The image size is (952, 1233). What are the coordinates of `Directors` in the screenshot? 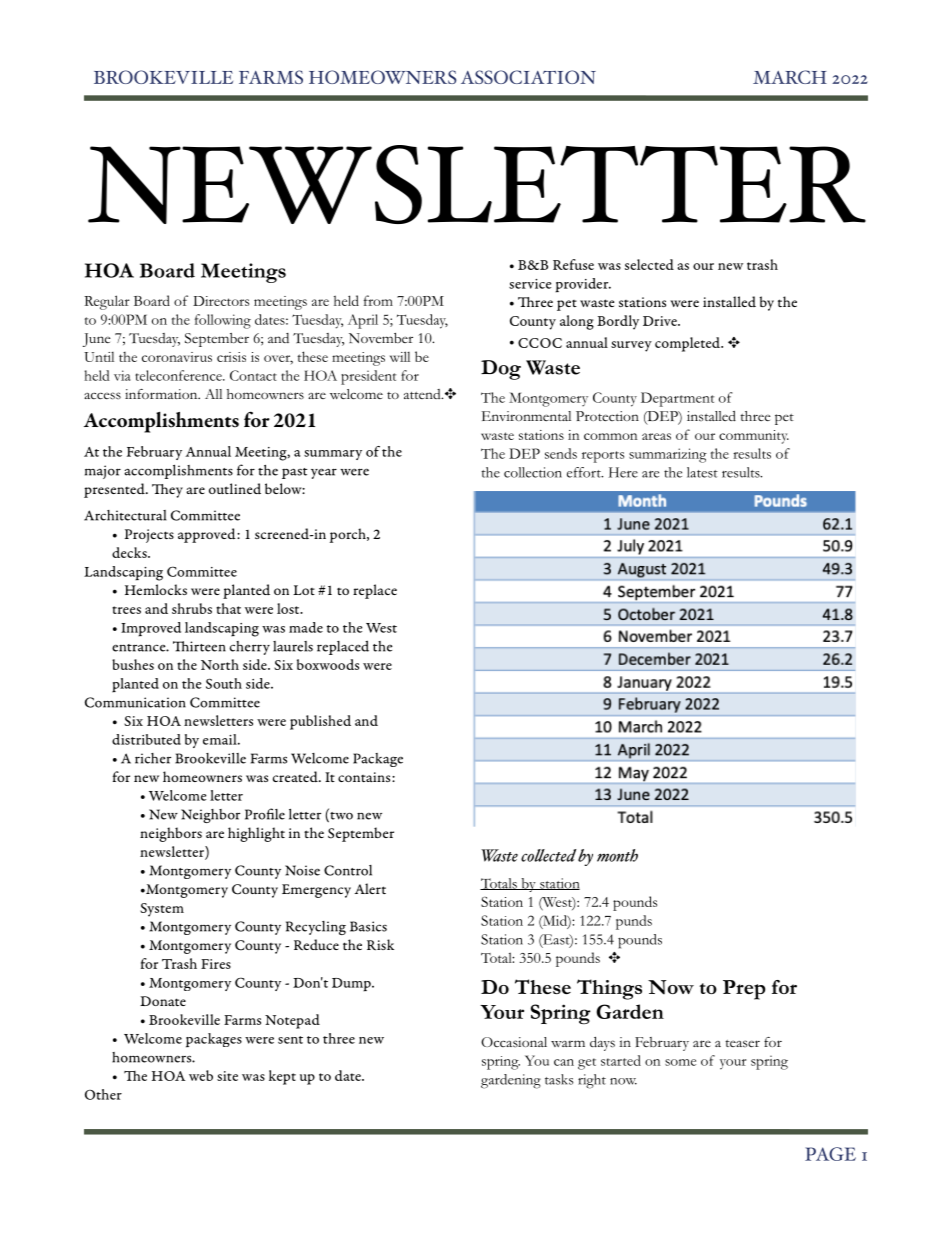 It's located at (221, 301).
